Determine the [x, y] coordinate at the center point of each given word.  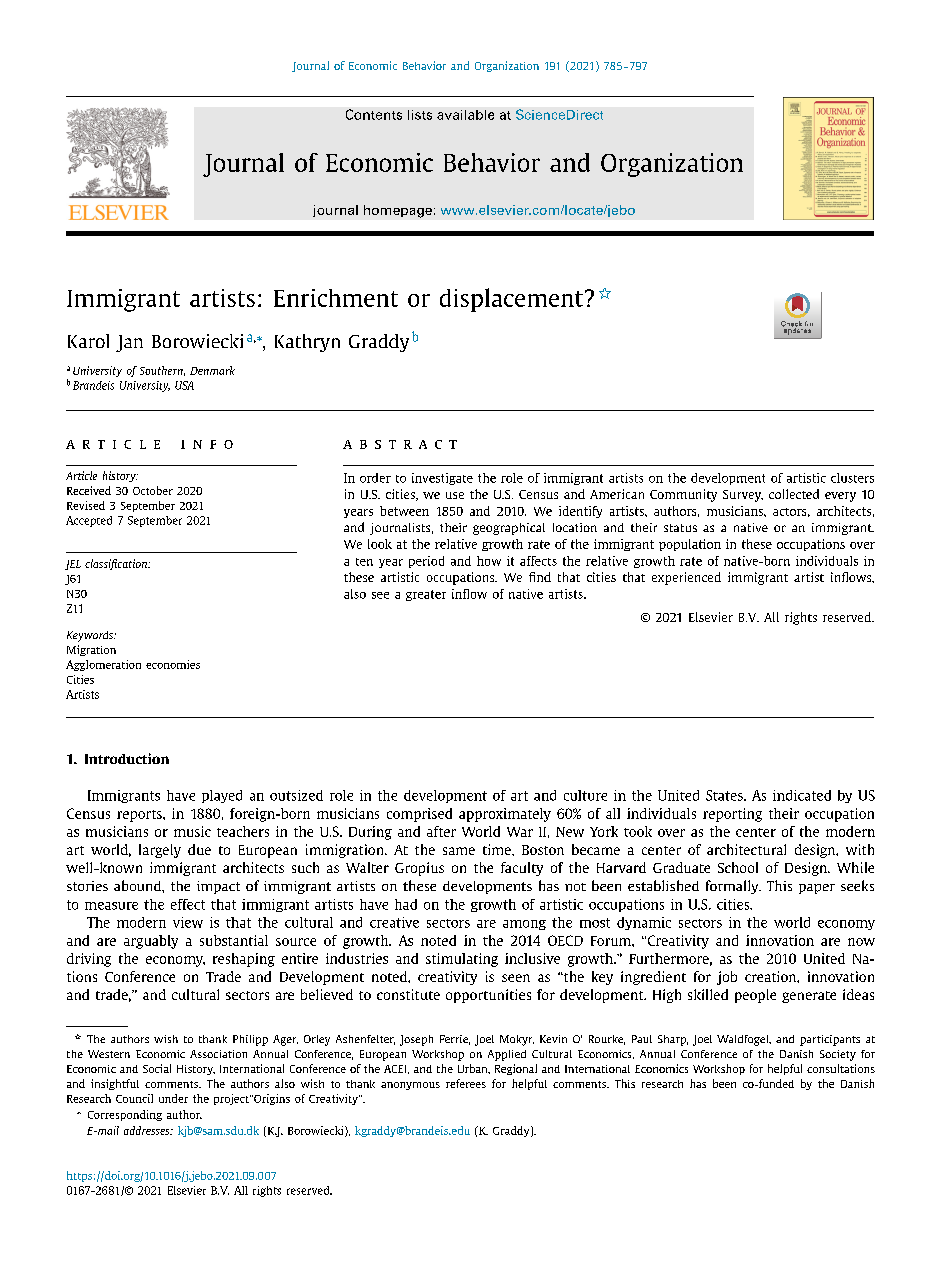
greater [426, 595]
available [465, 115]
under [173, 1098]
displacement [511, 300]
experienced [686, 578]
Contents [374, 114]
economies [173, 664]
